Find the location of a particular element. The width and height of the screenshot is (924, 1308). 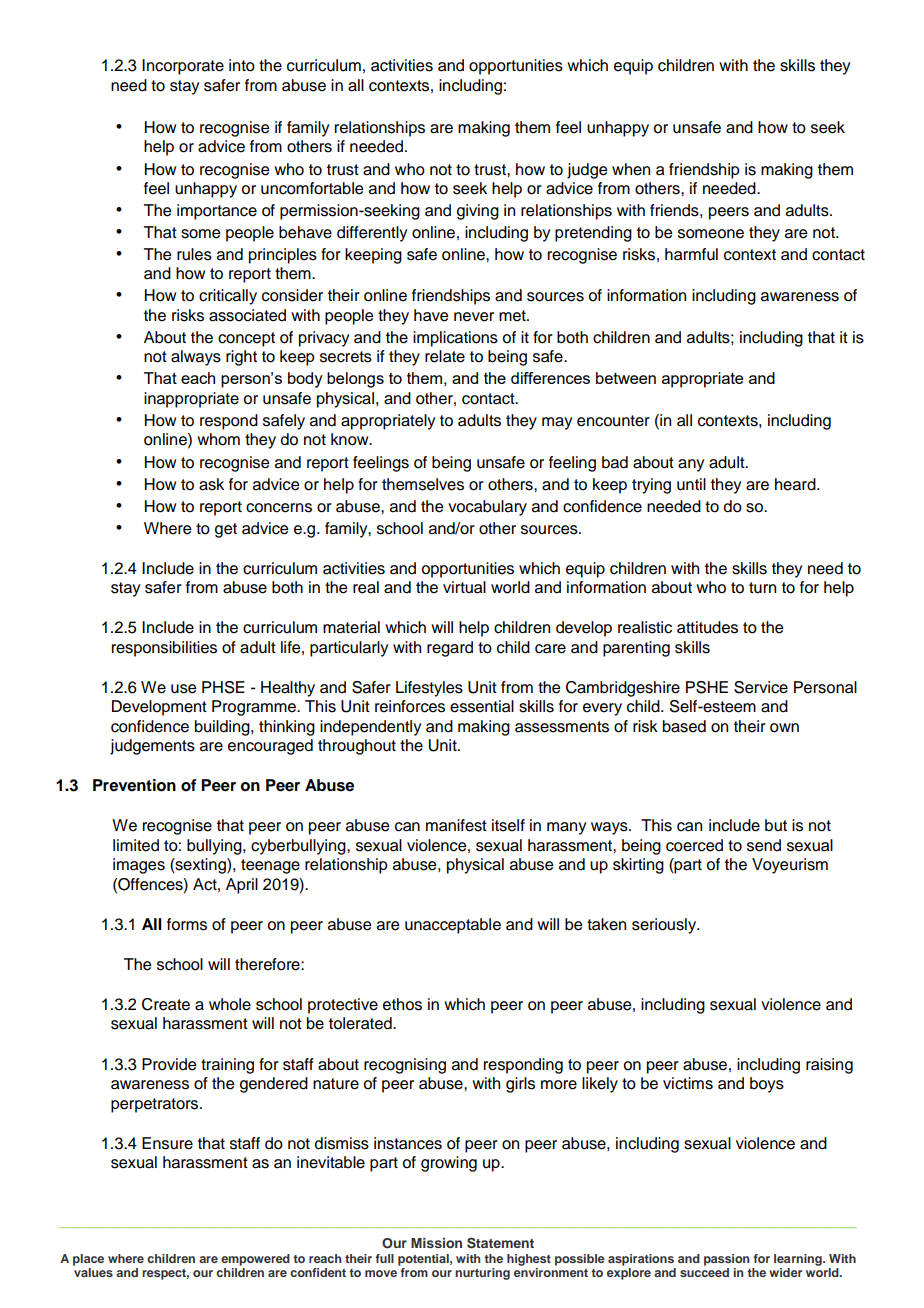

Service is located at coordinates (761, 687).
